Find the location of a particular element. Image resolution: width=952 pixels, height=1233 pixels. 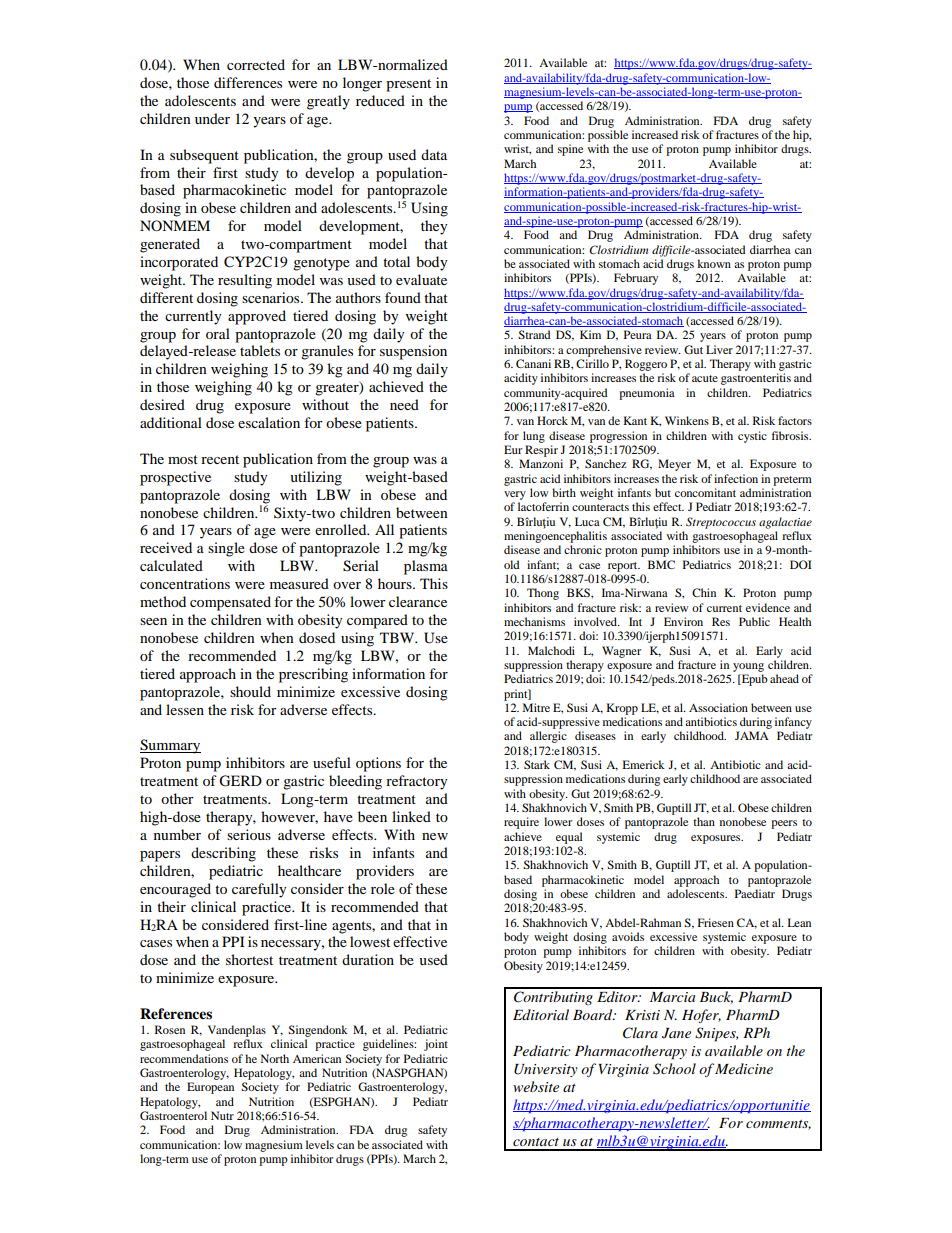

Chin is located at coordinates (704, 592).
